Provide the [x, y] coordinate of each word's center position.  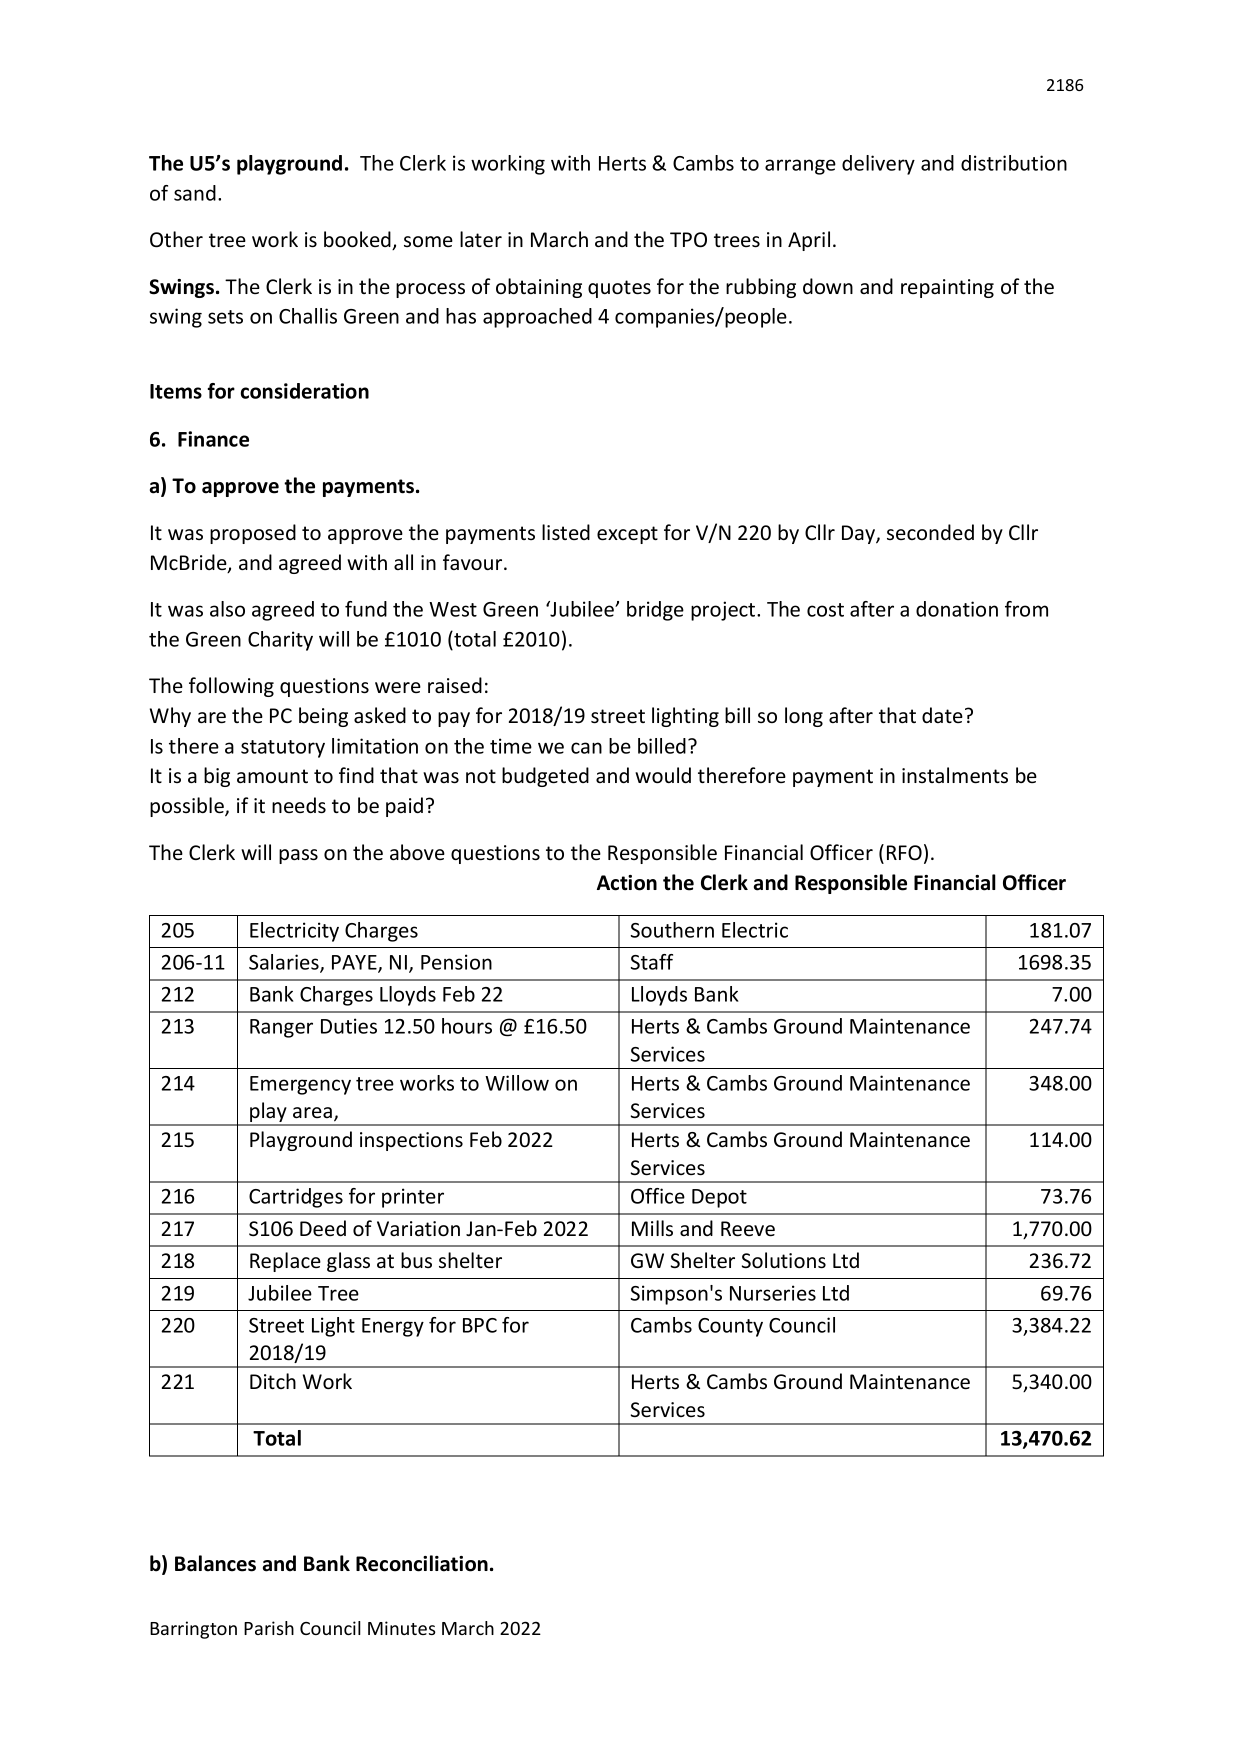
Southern [672, 930]
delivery [878, 165]
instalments [955, 775]
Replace [285, 1262]
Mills [652, 1228]
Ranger [281, 1028]
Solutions [784, 1260]
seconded [930, 532]
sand [195, 193]
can [586, 748]
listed [566, 532]
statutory [283, 749]
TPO [688, 240]
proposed [253, 534]
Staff [652, 962]
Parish [269, 1628]
